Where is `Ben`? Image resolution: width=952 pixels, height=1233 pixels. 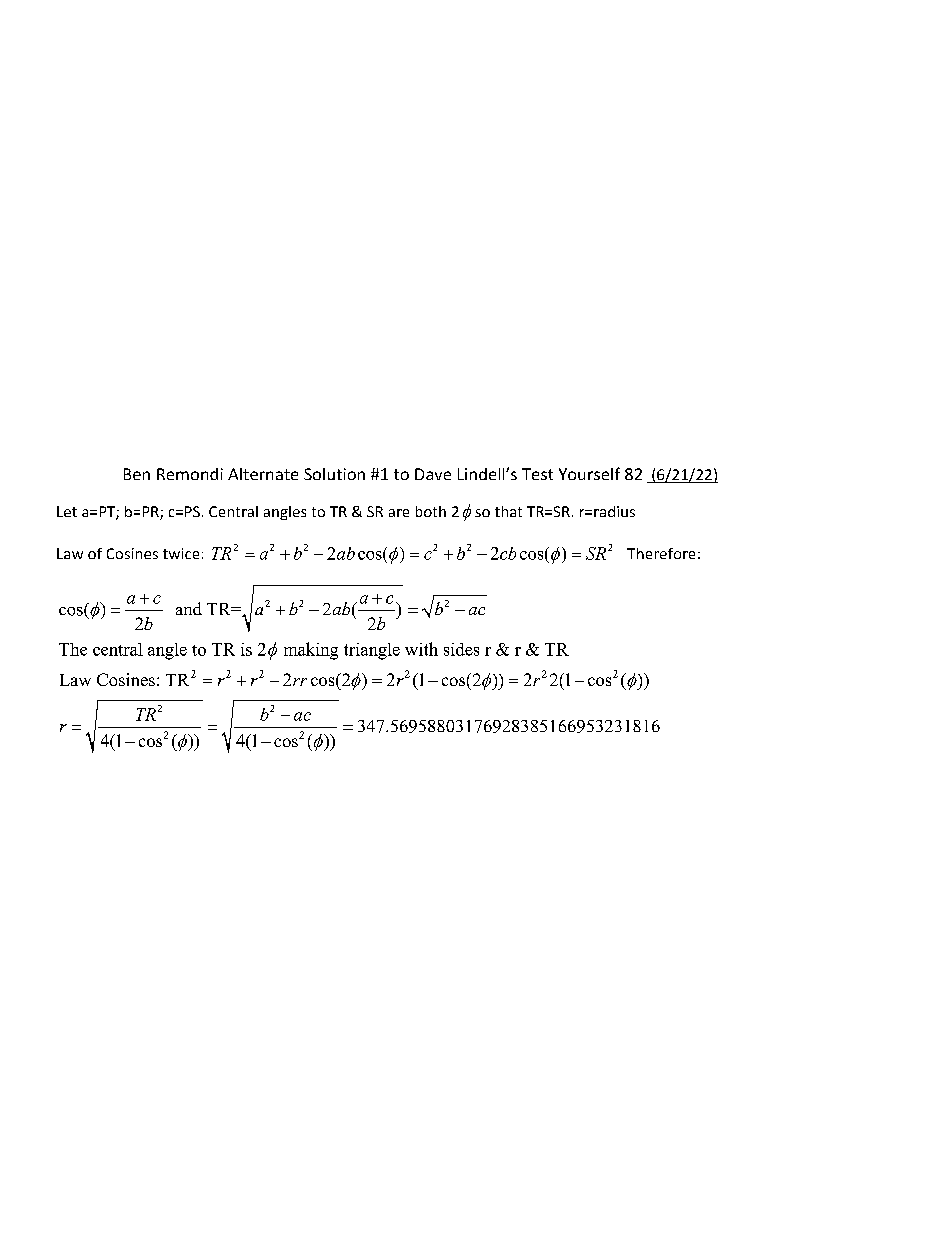
Ben is located at coordinates (137, 474).
